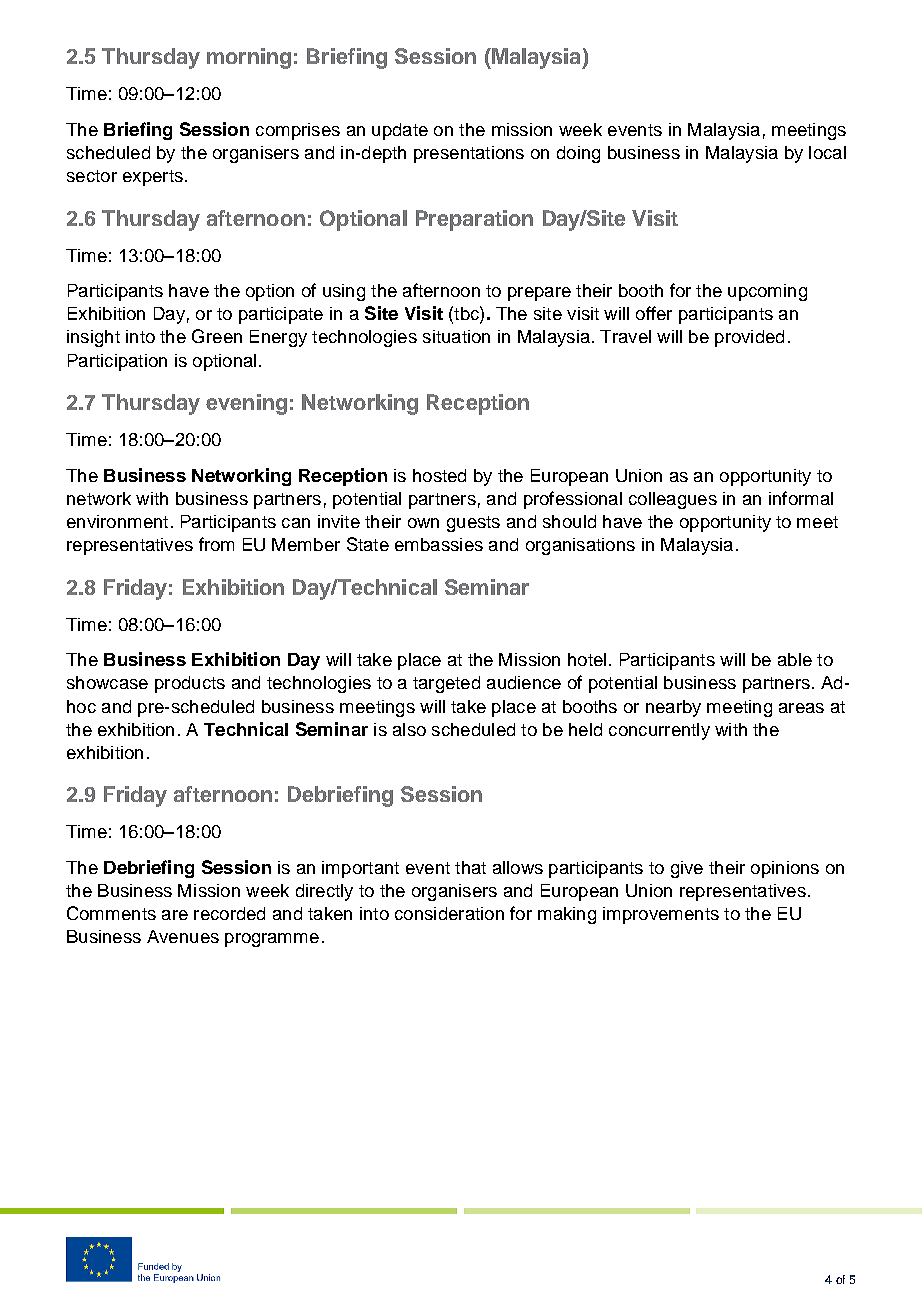  I want to click on targeted, so click(446, 684).
